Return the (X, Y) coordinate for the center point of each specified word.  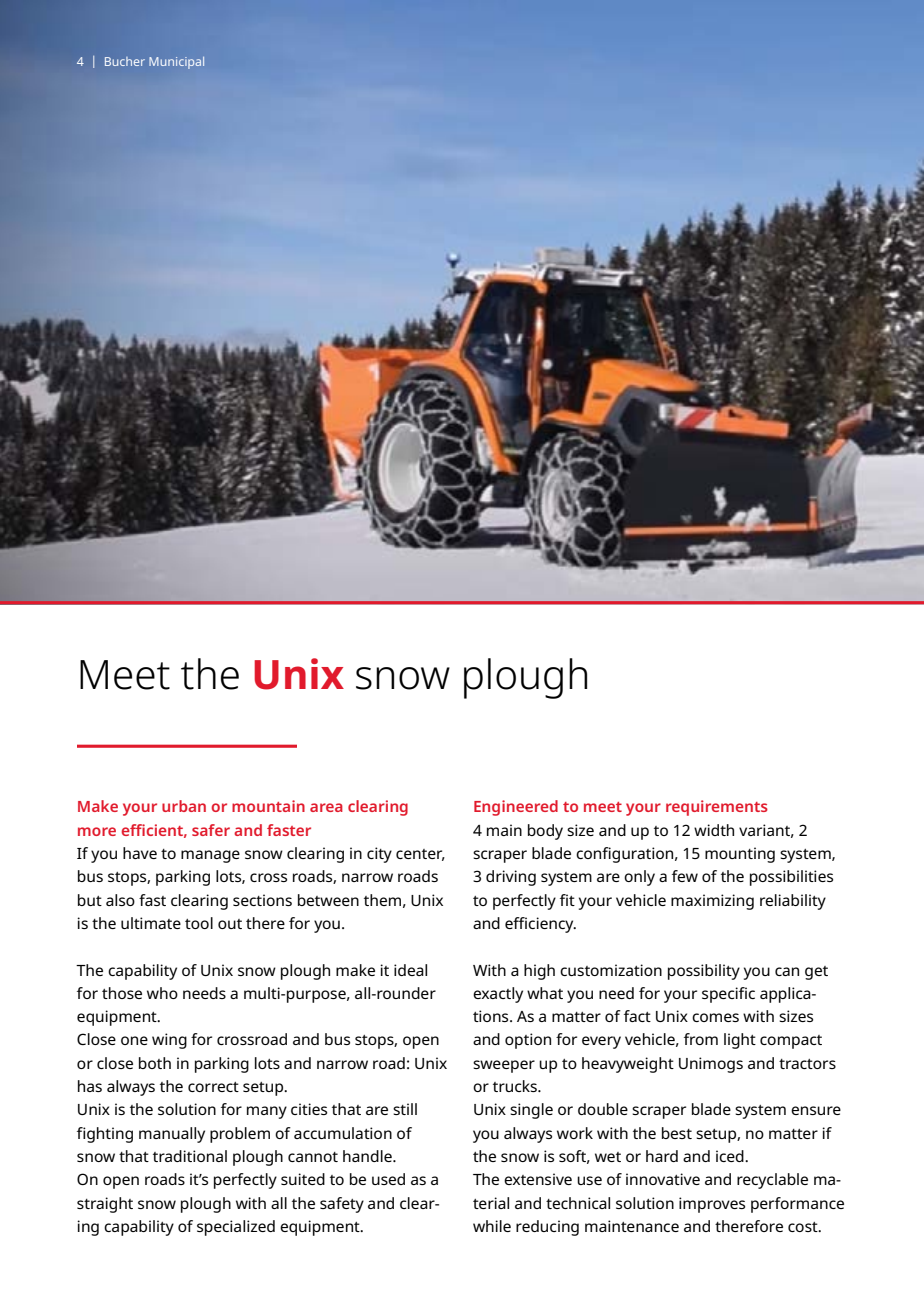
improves (712, 1205)
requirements (717, 808)
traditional (190, 1156)
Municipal (176, 63)
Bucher (125, 61)
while (492, 1226)
